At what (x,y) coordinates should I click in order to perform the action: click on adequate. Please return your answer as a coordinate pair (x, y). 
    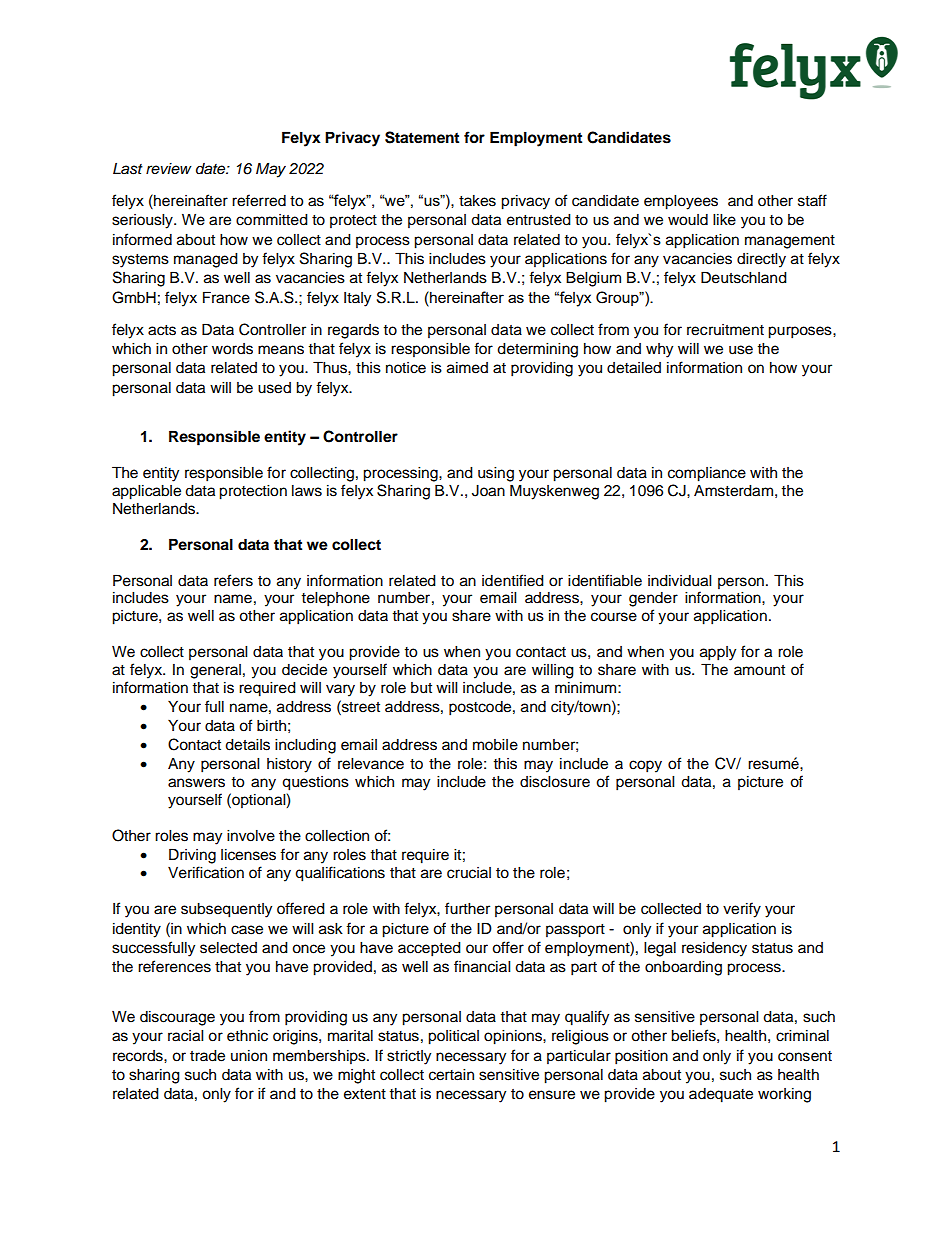
    Looking at the image, I should click on (721, 1095).
